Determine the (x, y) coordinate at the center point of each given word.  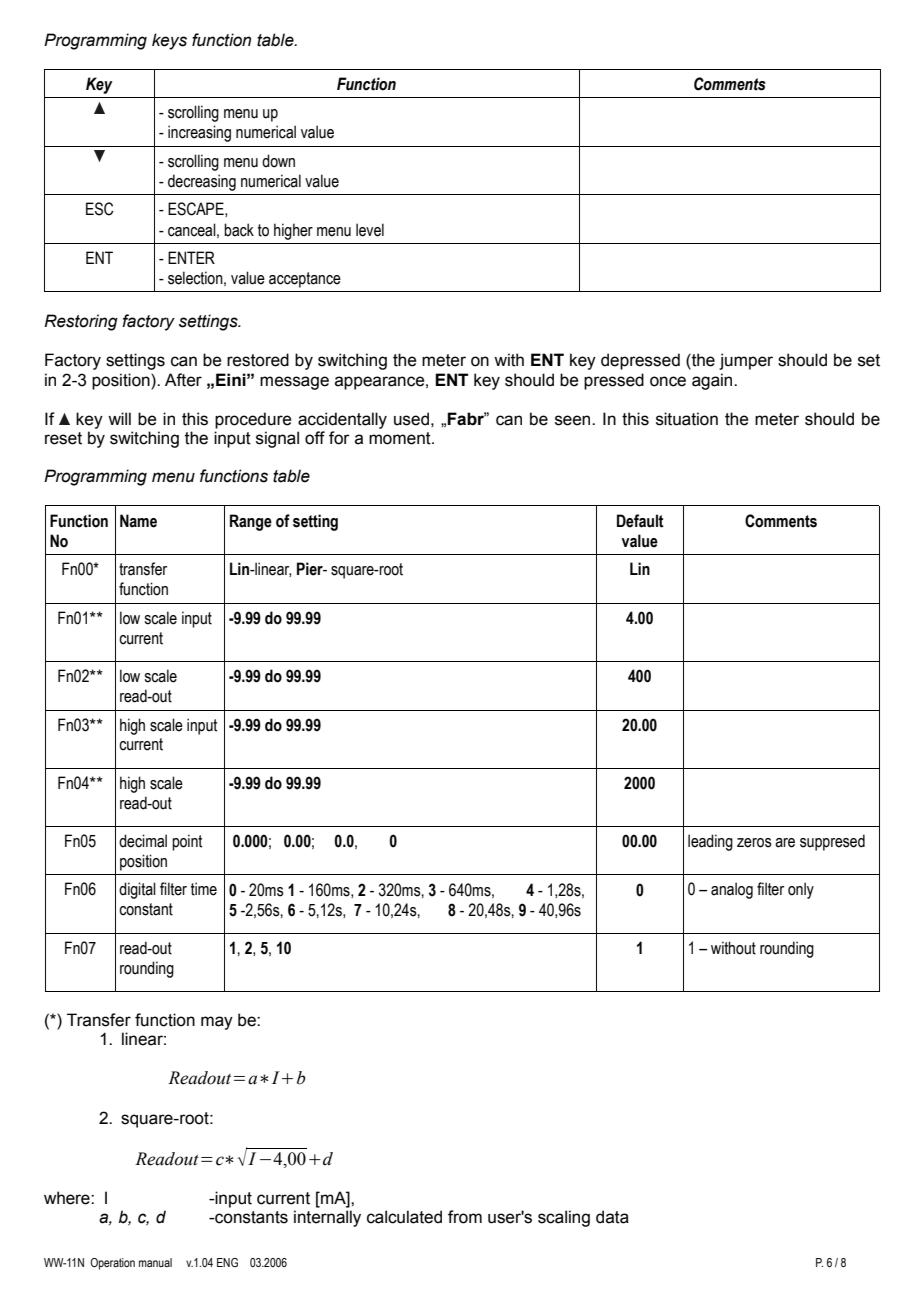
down (278, 161)
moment (401, 438)
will (119, 418)
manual (155, 1262)
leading (710, 842)
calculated (404, 1217)
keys (169, 41)
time (204, 889)
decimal (143, 841)
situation (687, 419)
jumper (746, 361)
